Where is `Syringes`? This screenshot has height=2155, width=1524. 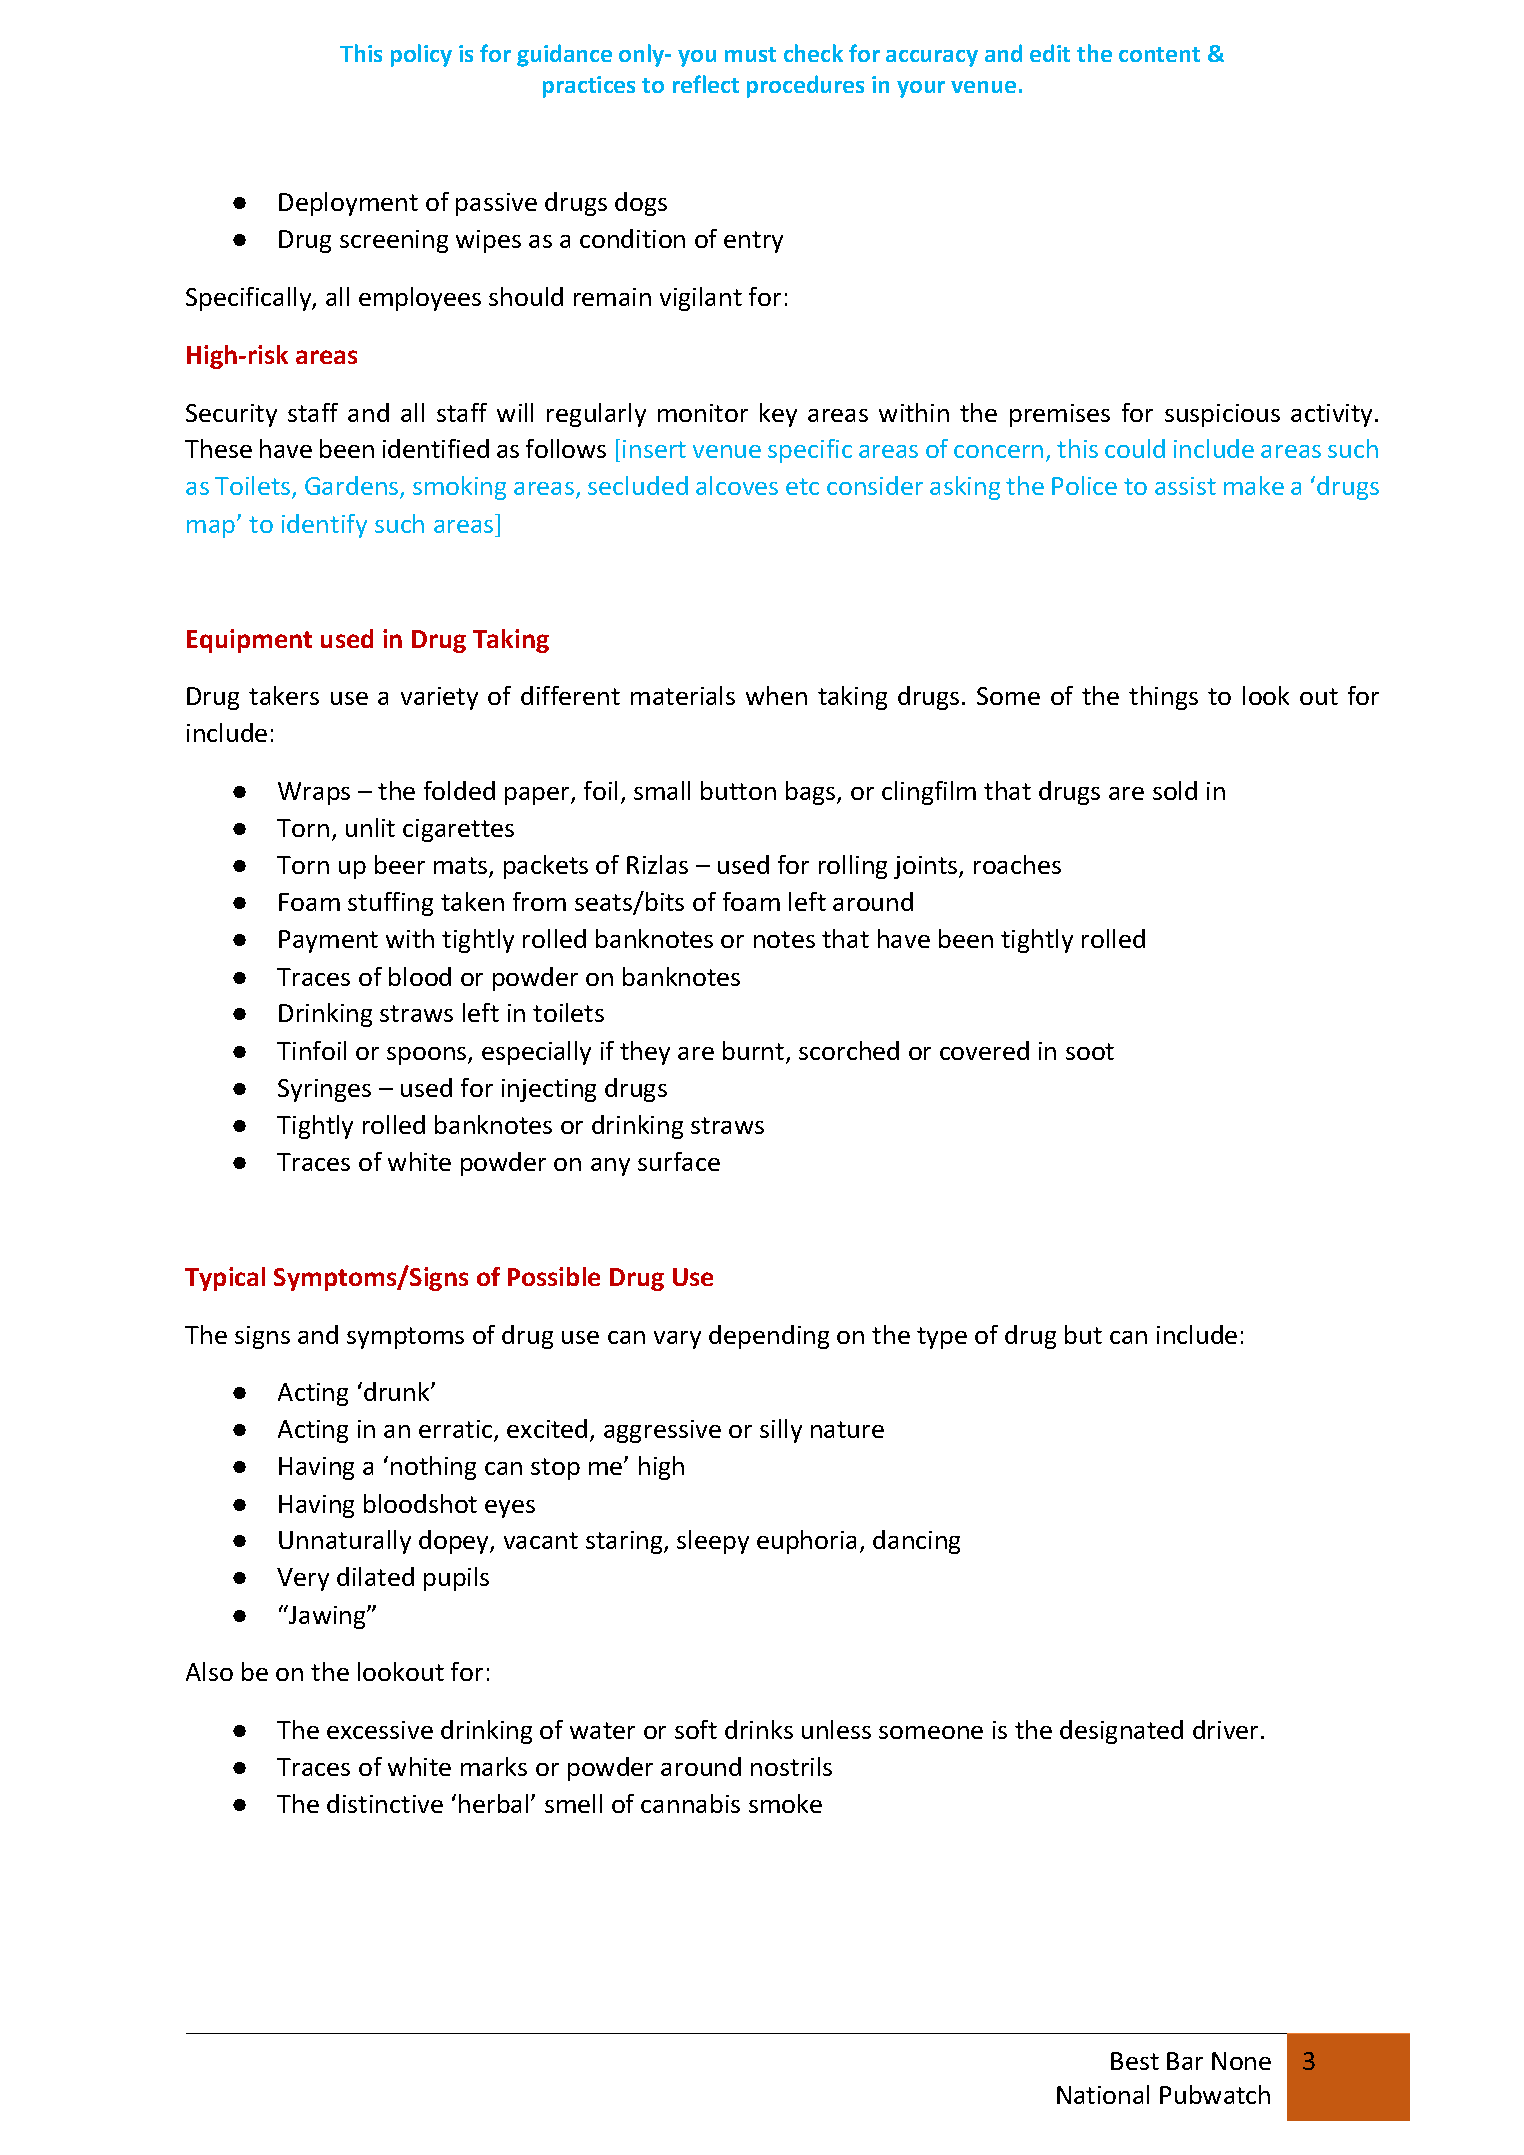
Syringes is located at coordinates (324, 1090).
